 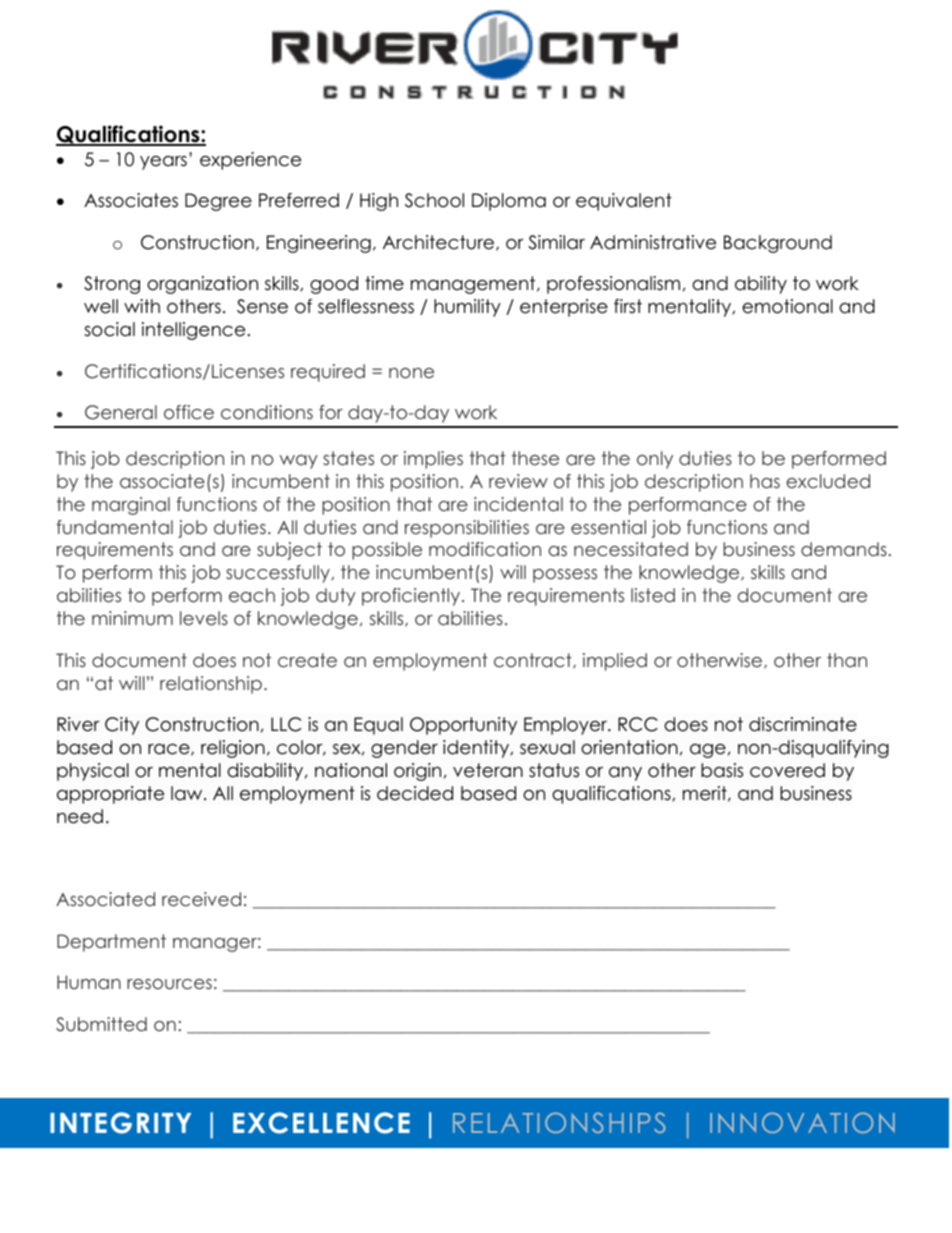 What do you see at coordinates (131, 506) in the screenshot?
I see `marginal` at bounding box center [131, 506].
